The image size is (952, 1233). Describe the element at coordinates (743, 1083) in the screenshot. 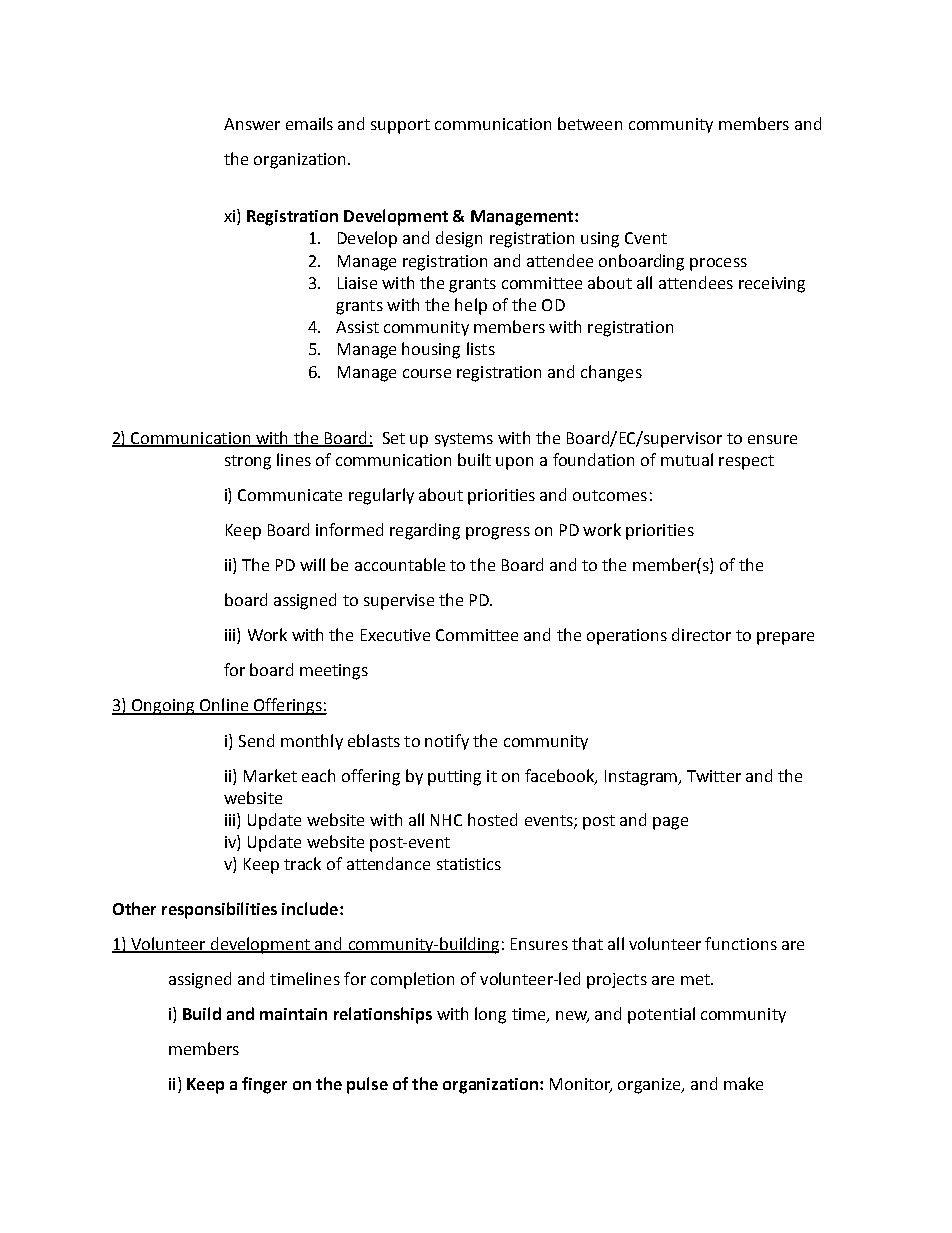

I see `make` at that location.
